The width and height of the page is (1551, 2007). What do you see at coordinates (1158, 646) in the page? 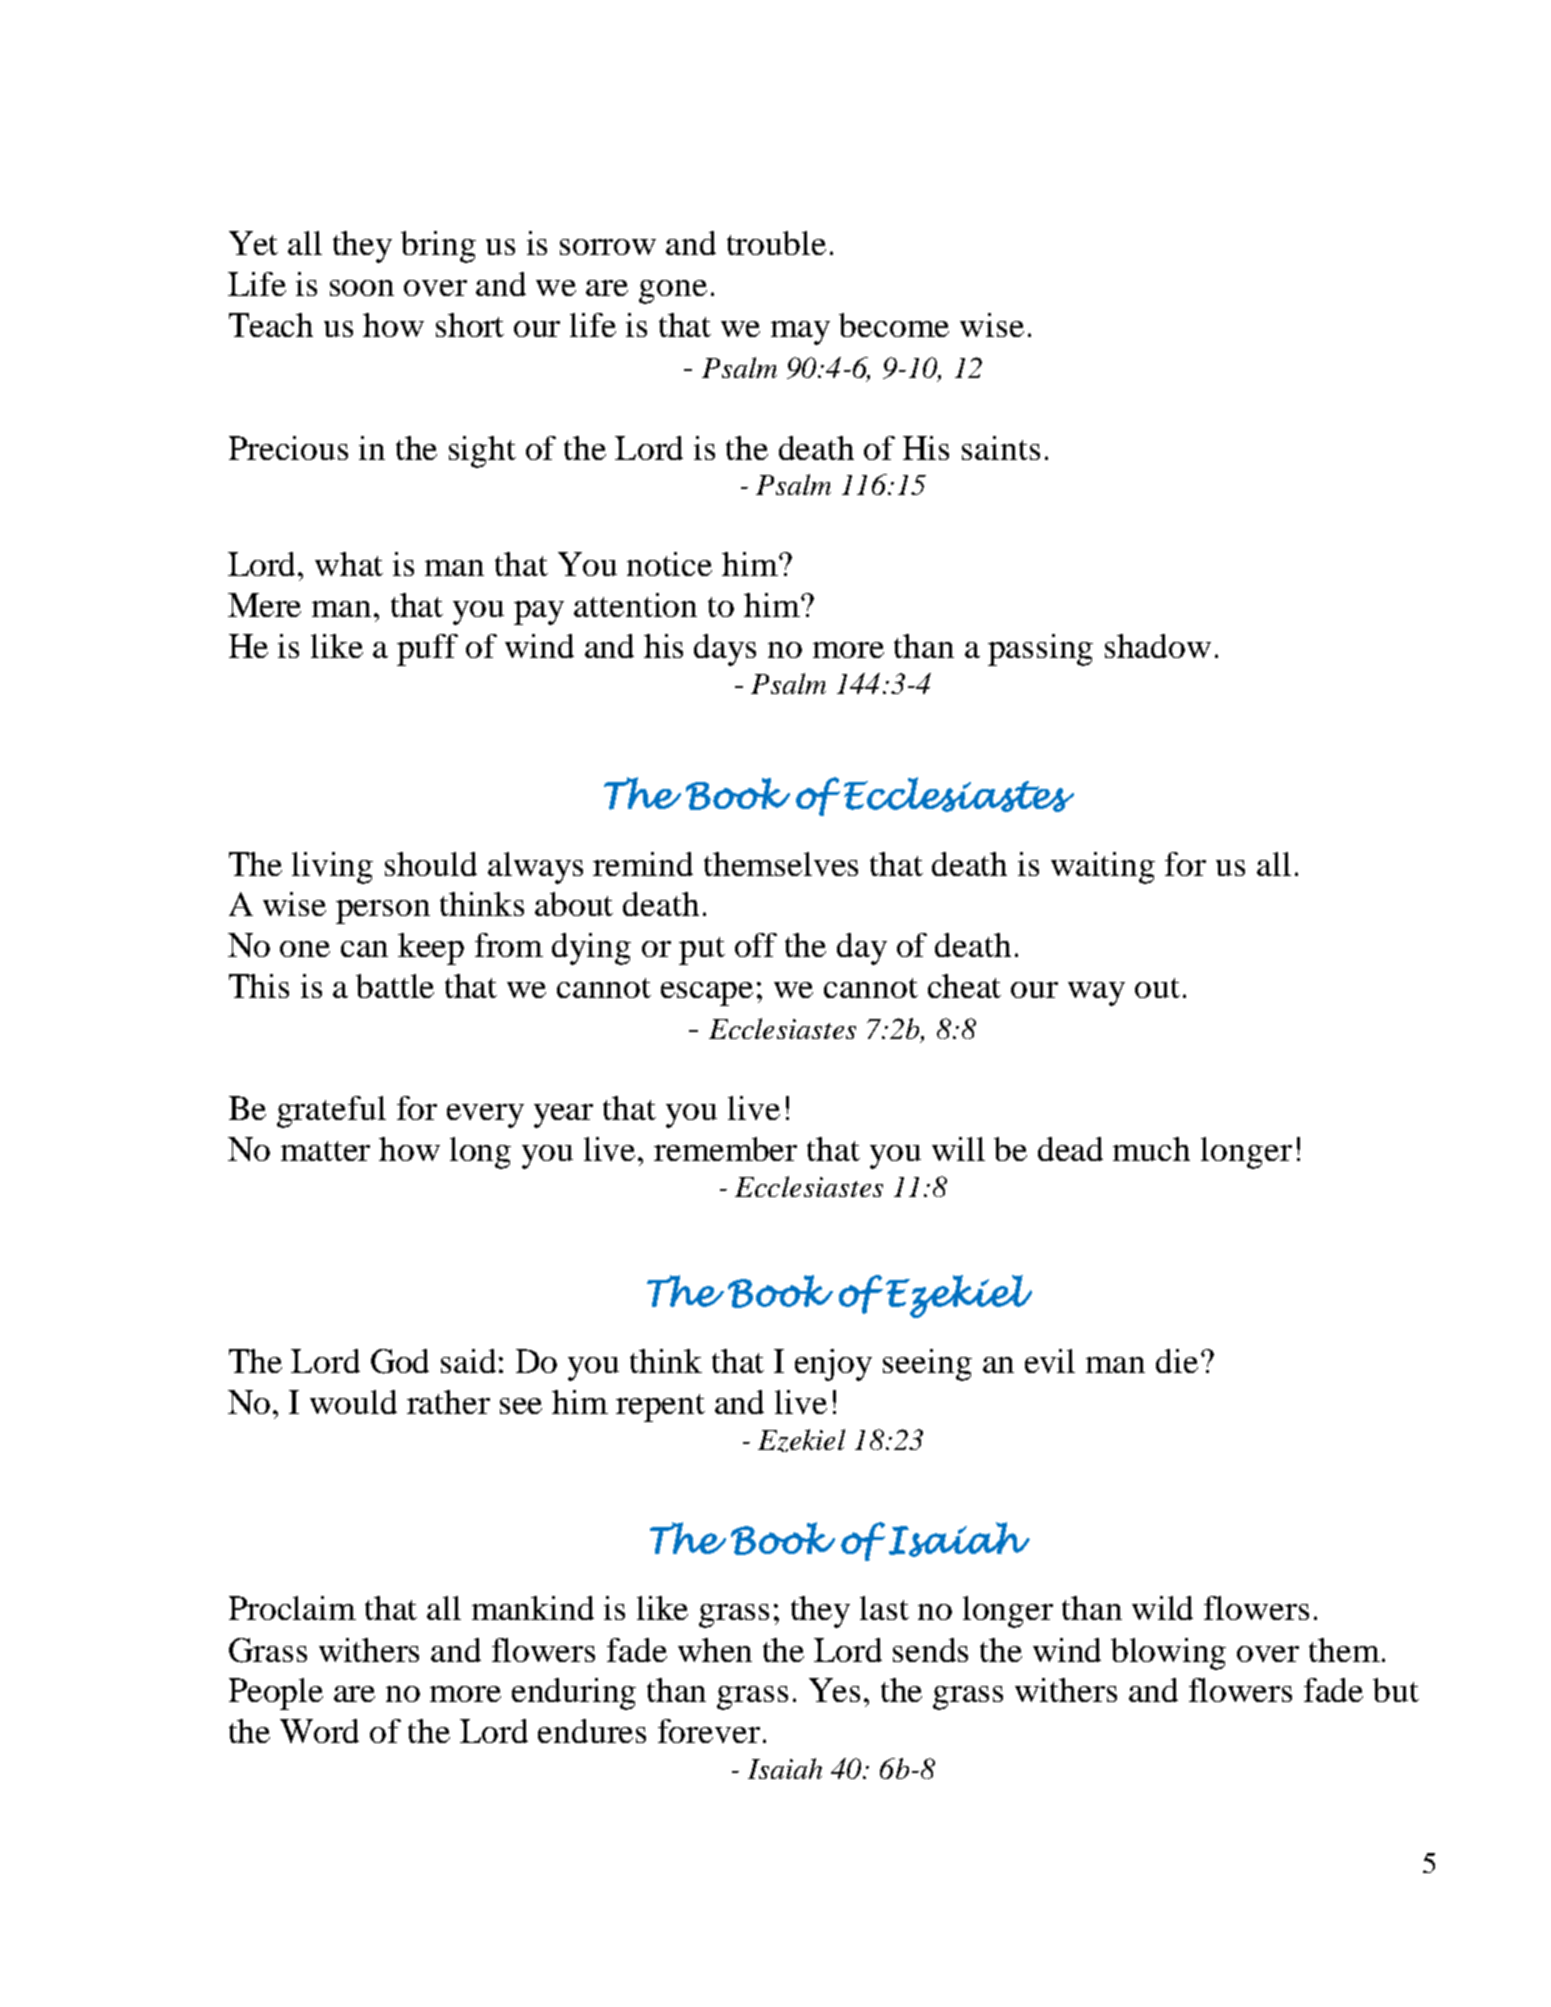
I see `shadow` at bounding box center [1158, 646].
